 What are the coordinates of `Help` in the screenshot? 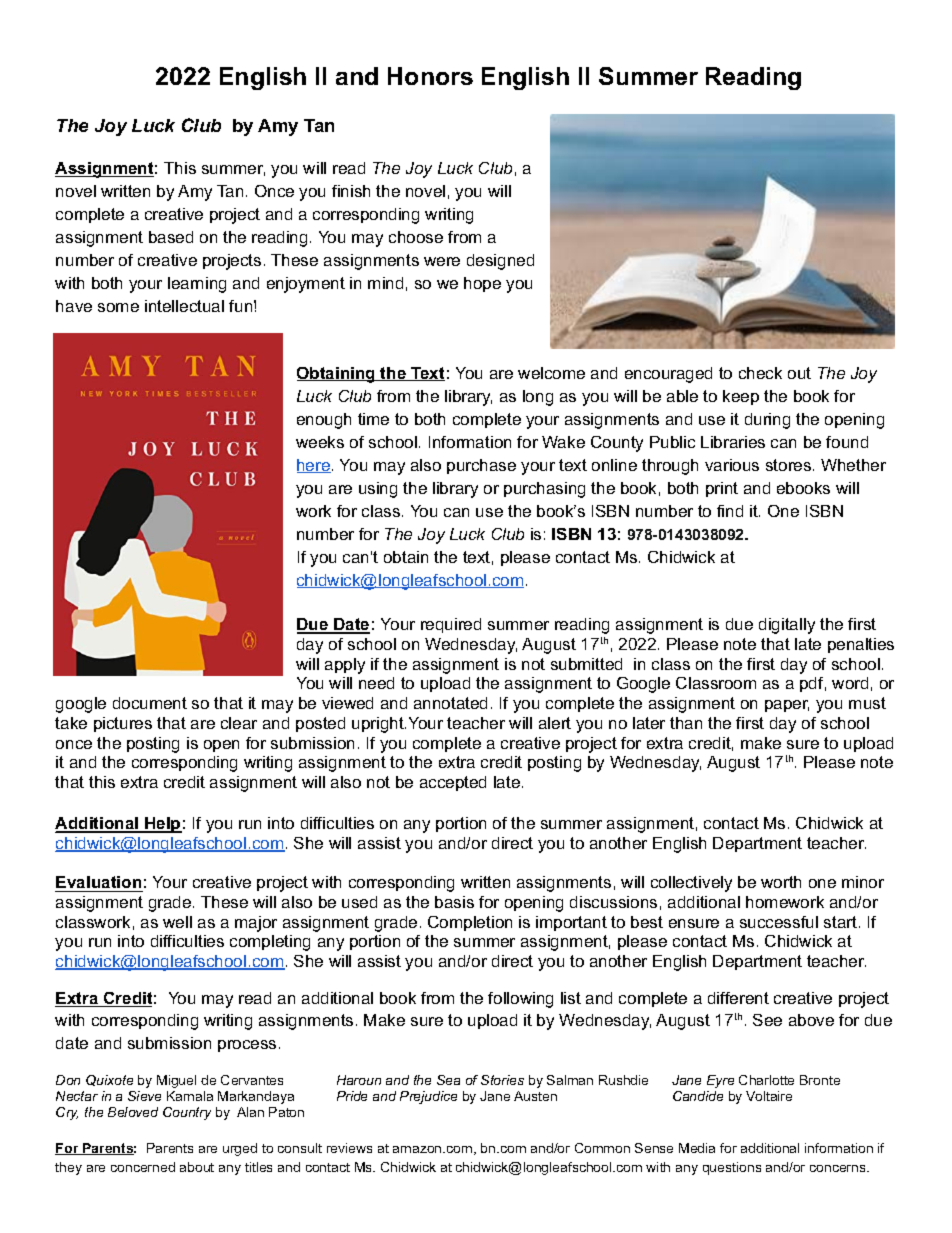 It's located at (162, 825).
